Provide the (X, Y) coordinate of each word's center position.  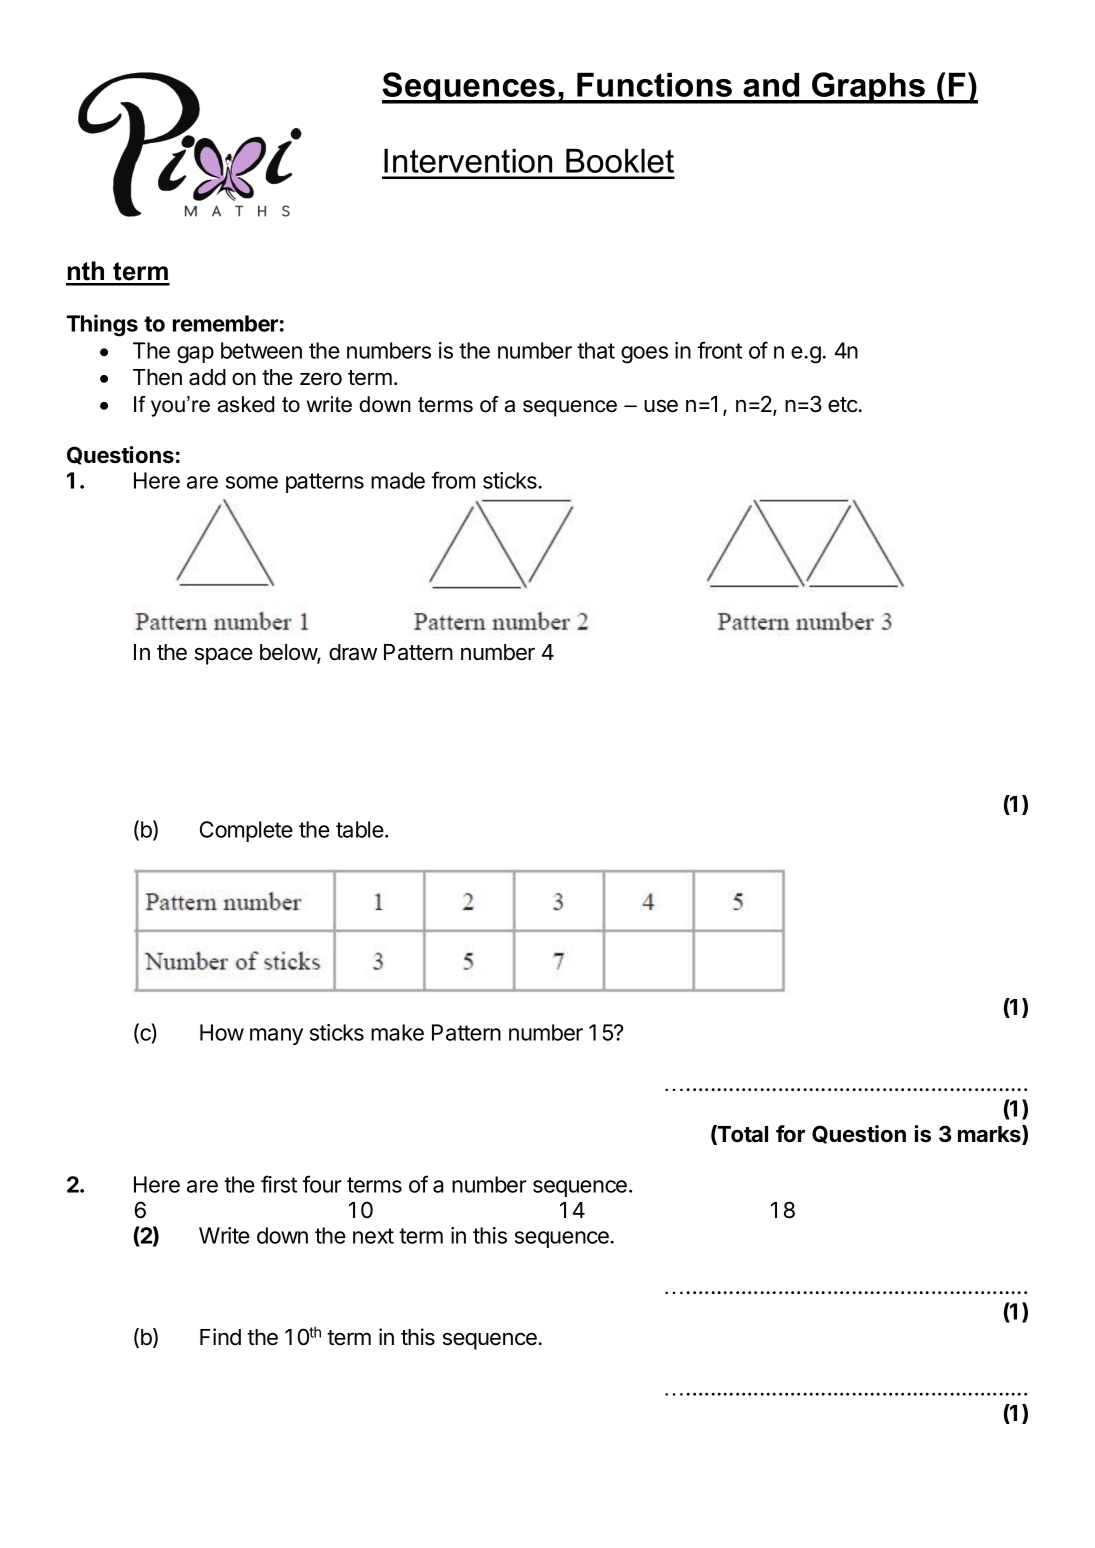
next (373, 1236)
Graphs (868, 88)
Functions (654, 84)
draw (353, 652)
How (222, 1032)
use (661, 406)
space (224, 656)
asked (246, 404)
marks (990, 1135)
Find (220, 1337)
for (790, 1134)
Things (102, 325)
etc (843, 405)
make (397, 1032)
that (596, 350)
